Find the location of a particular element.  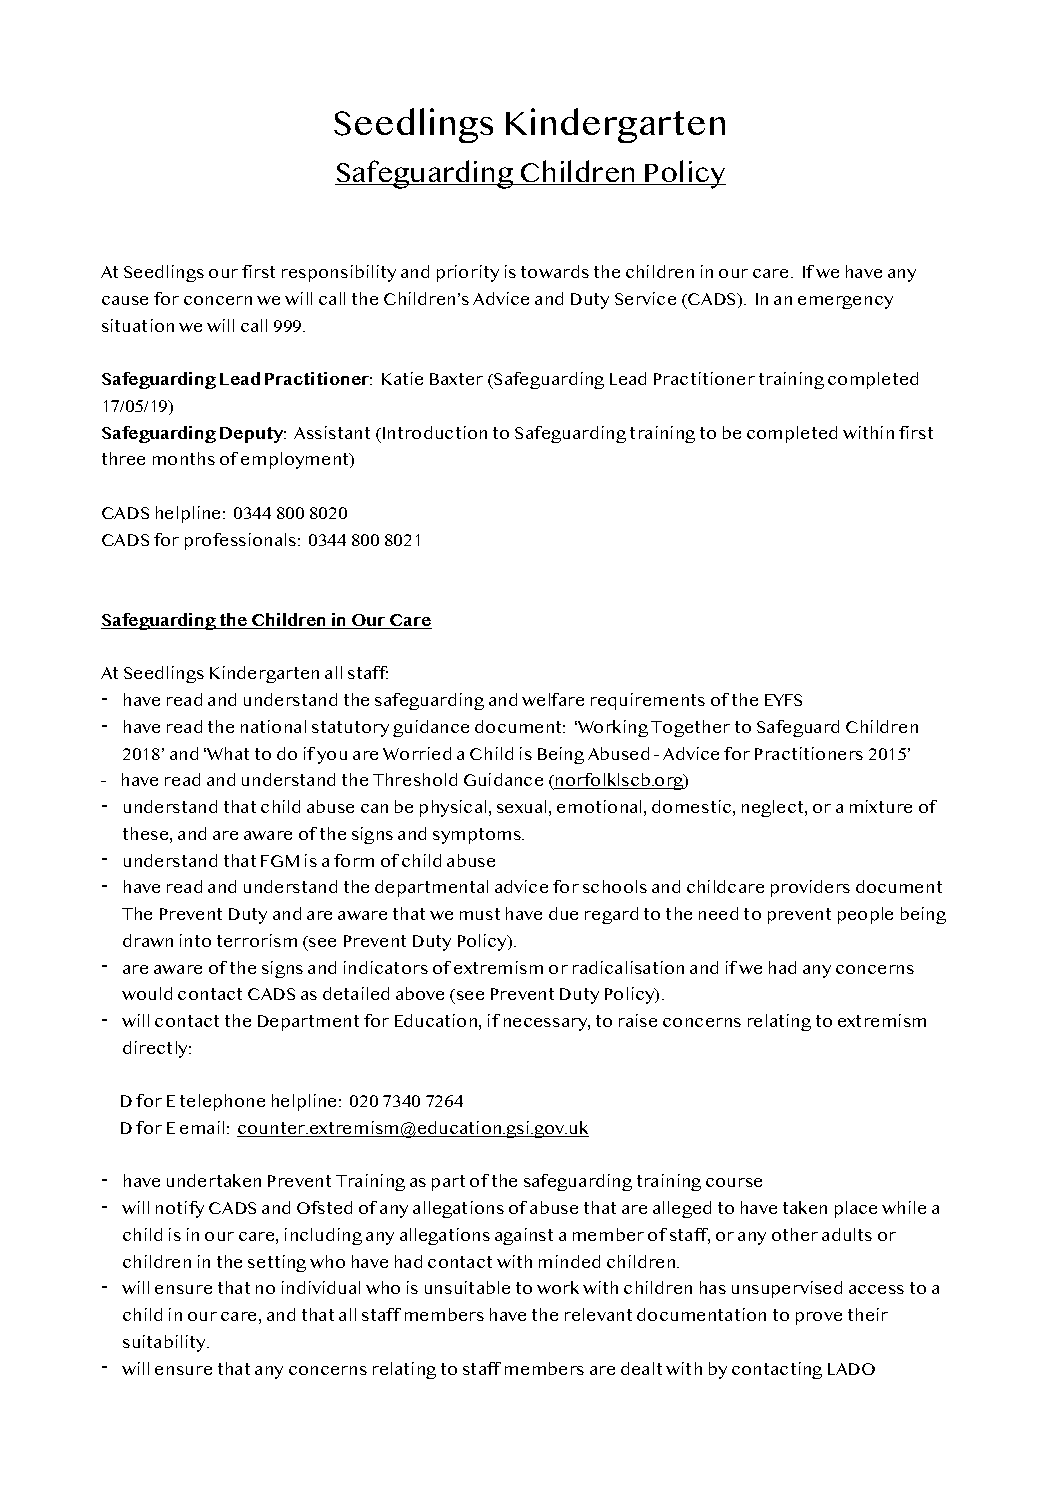

requirements is located at coordinates (648, 701).
